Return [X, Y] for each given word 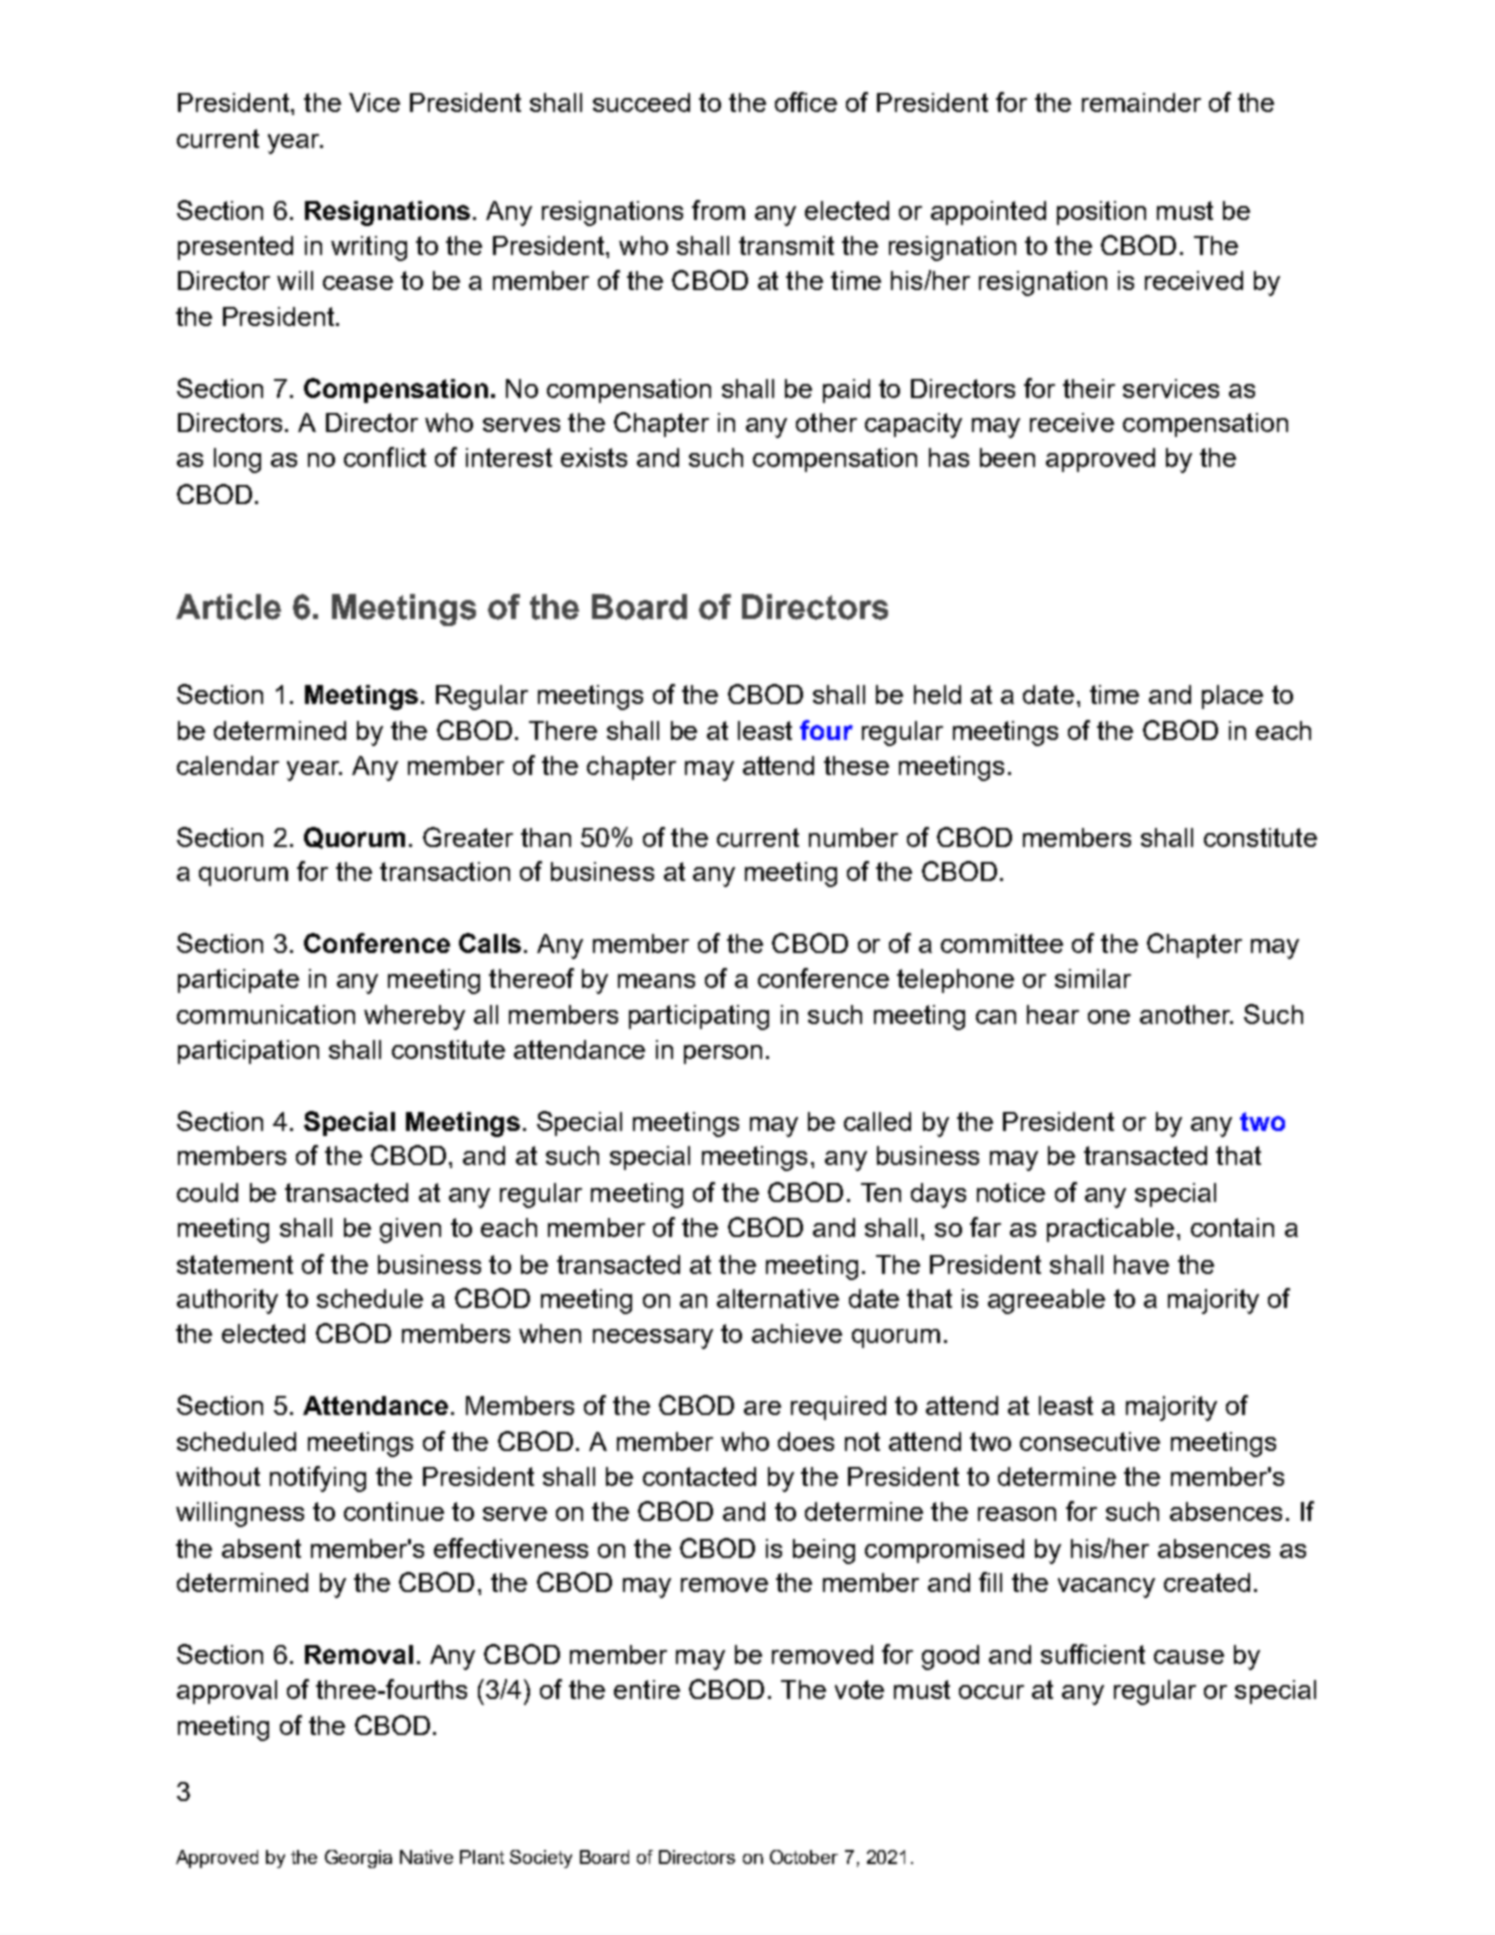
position [1101, 213]
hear [1053, 1014]
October [804, 1857]
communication [266, 1014]
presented [235, 248]
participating [699, 1017]
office [806, 102]
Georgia [358, 1859]
